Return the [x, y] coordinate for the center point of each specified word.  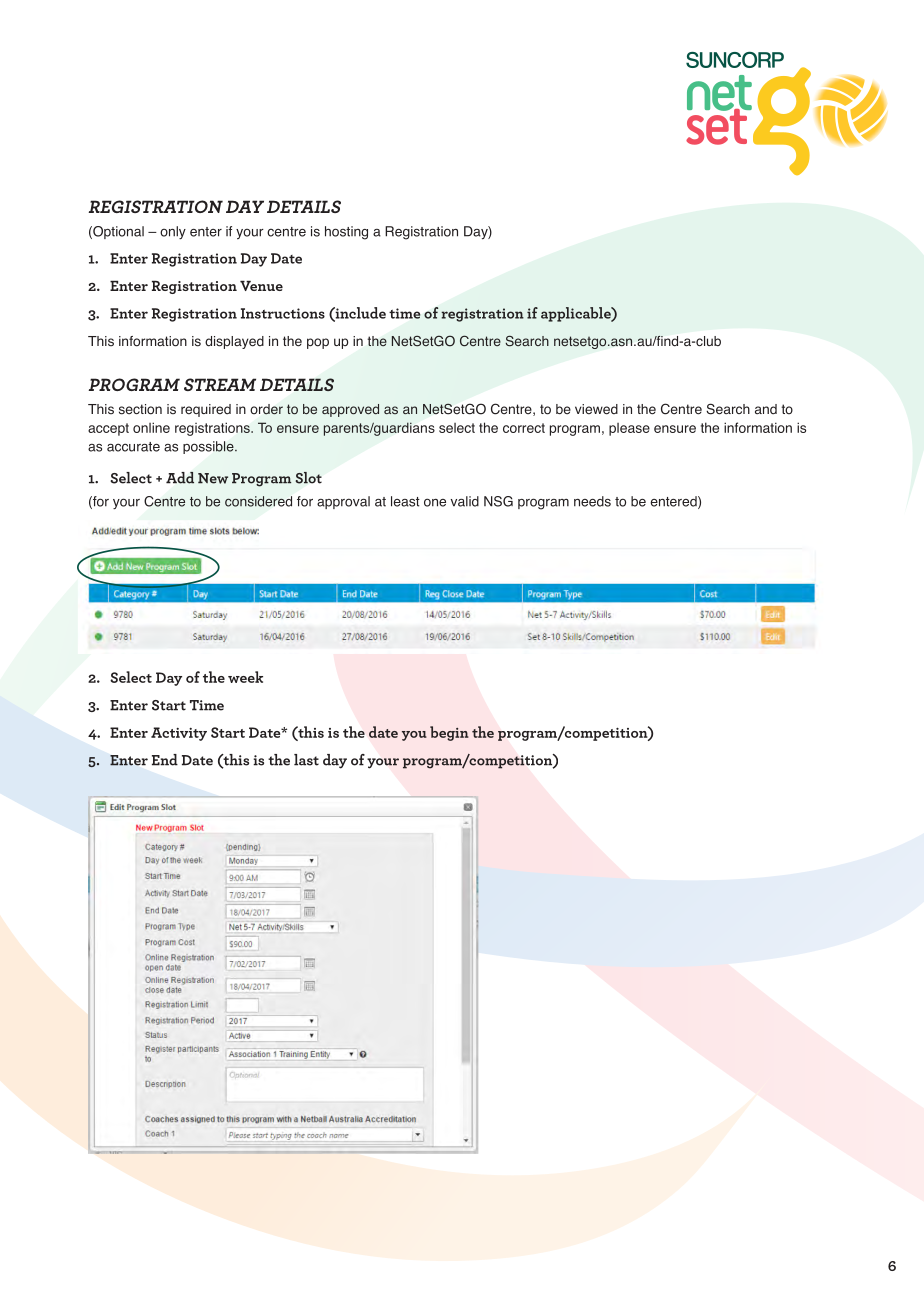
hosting [346, 233]
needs [592, 501]
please [629, 429]
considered [258, 501]
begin [449, 733]
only [173, 232]
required [206, 410]
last [306, 760]
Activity [179, 734]
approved [350, 410]
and [766, 409]
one [435, 502]
